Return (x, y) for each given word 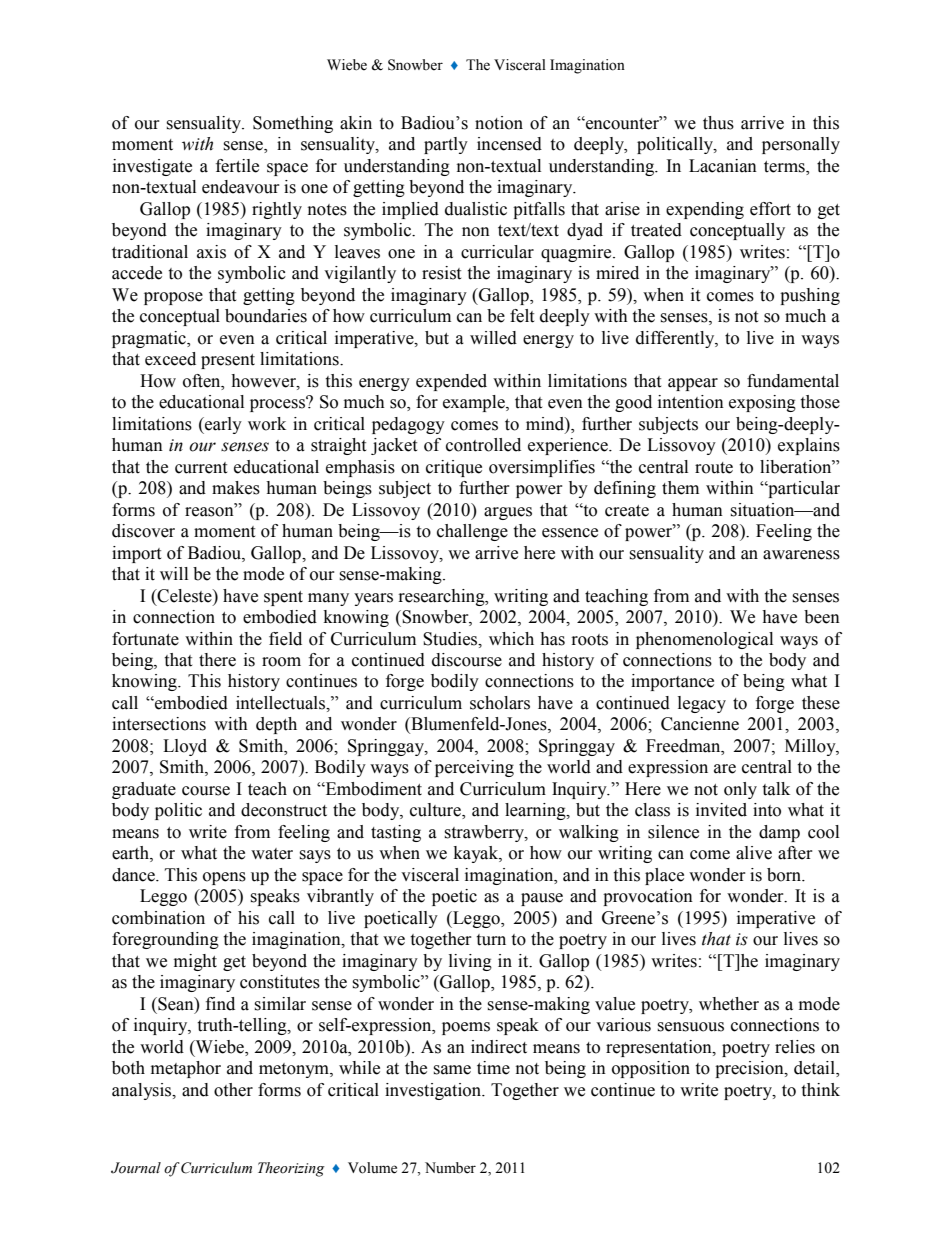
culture (436, 811)
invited (721, 810)
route (714, 468)
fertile (237, 166)
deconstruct (284, 810)
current (201, 468)
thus (718, 123)
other (233, 1090)
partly (446, 145)
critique (454, 468)
